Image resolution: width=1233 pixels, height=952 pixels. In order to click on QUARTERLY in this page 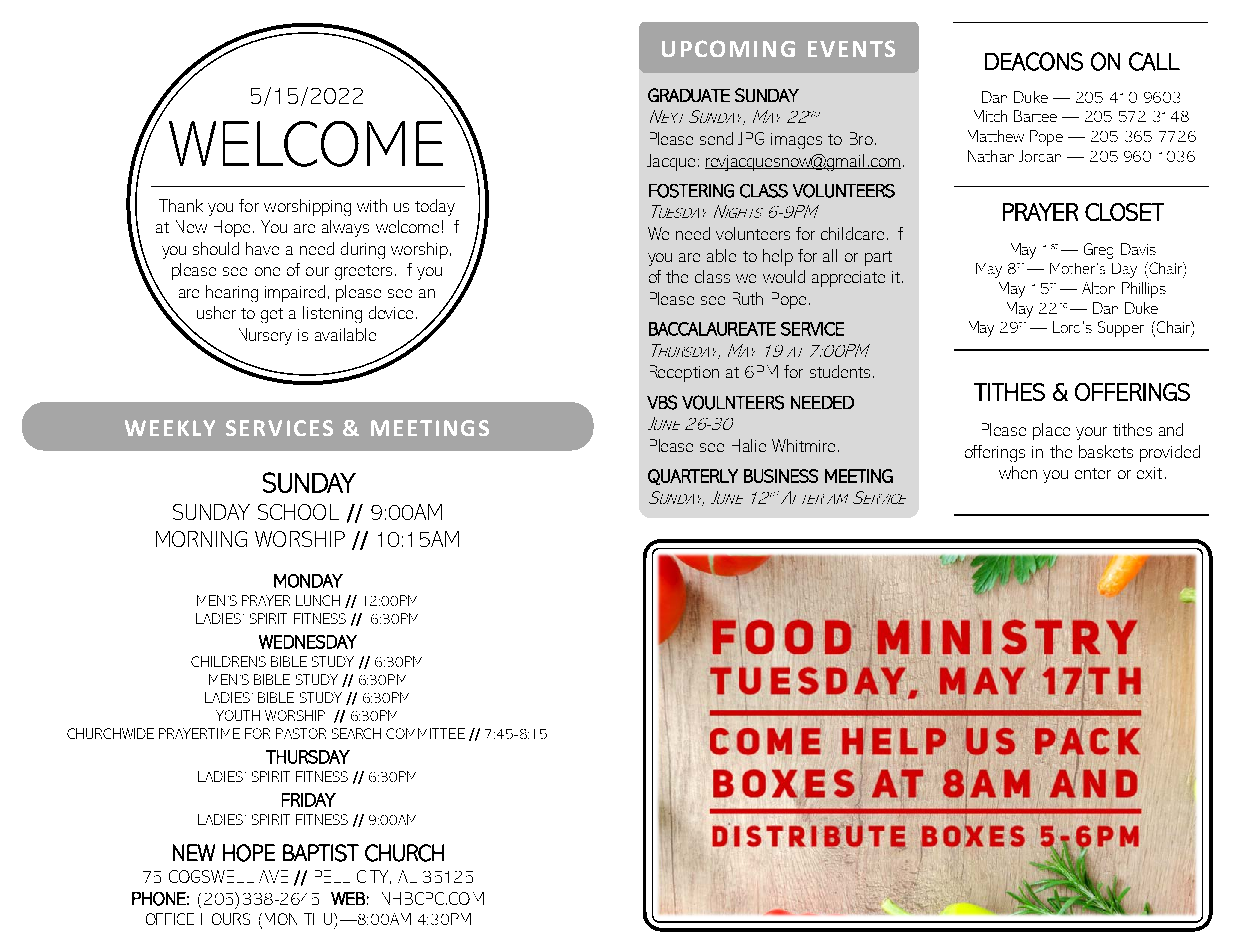, I will do `click(693, 477)`.
